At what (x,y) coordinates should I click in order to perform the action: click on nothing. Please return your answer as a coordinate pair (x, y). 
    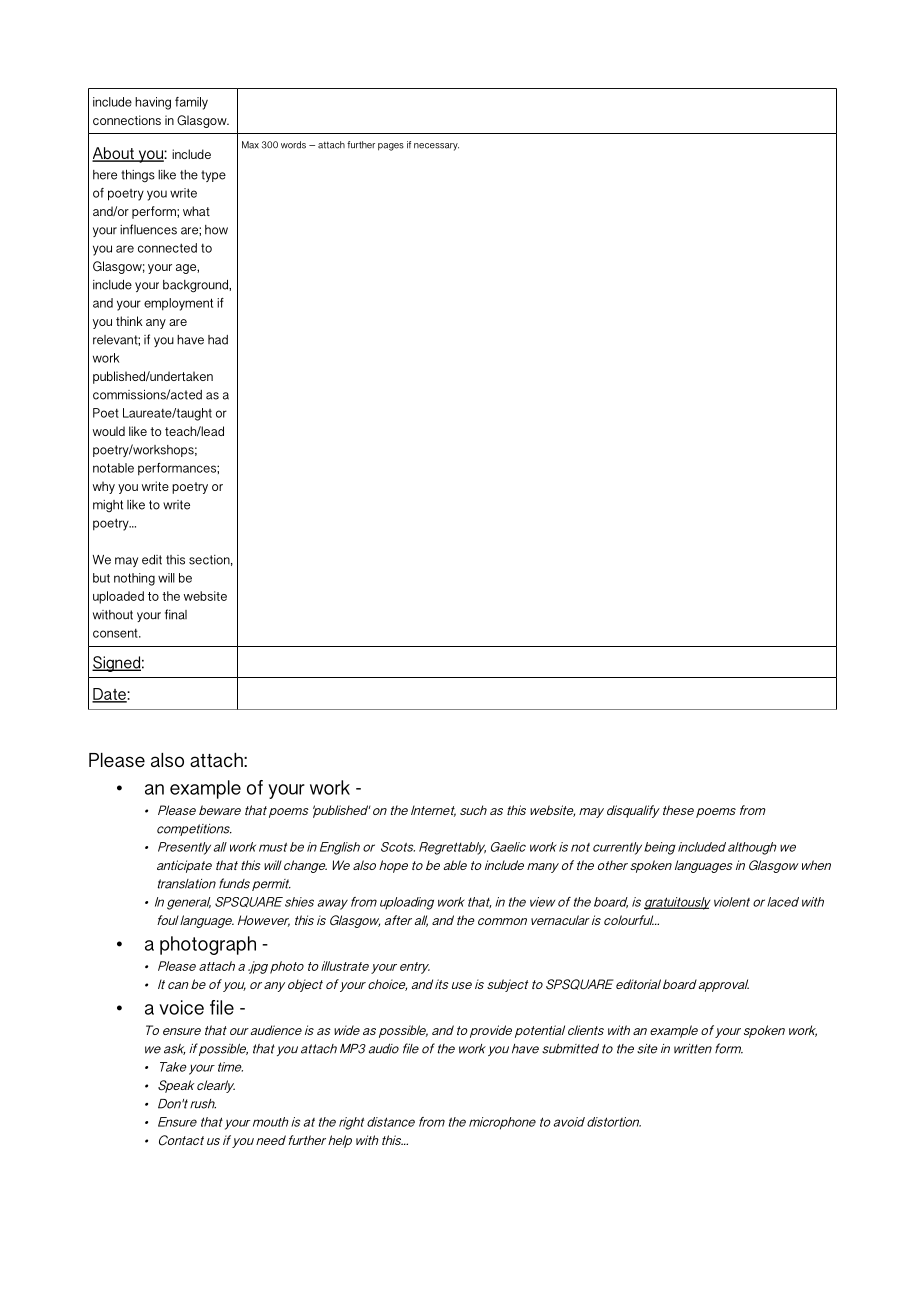
    Looking at the image, I should click on (134, 579).
